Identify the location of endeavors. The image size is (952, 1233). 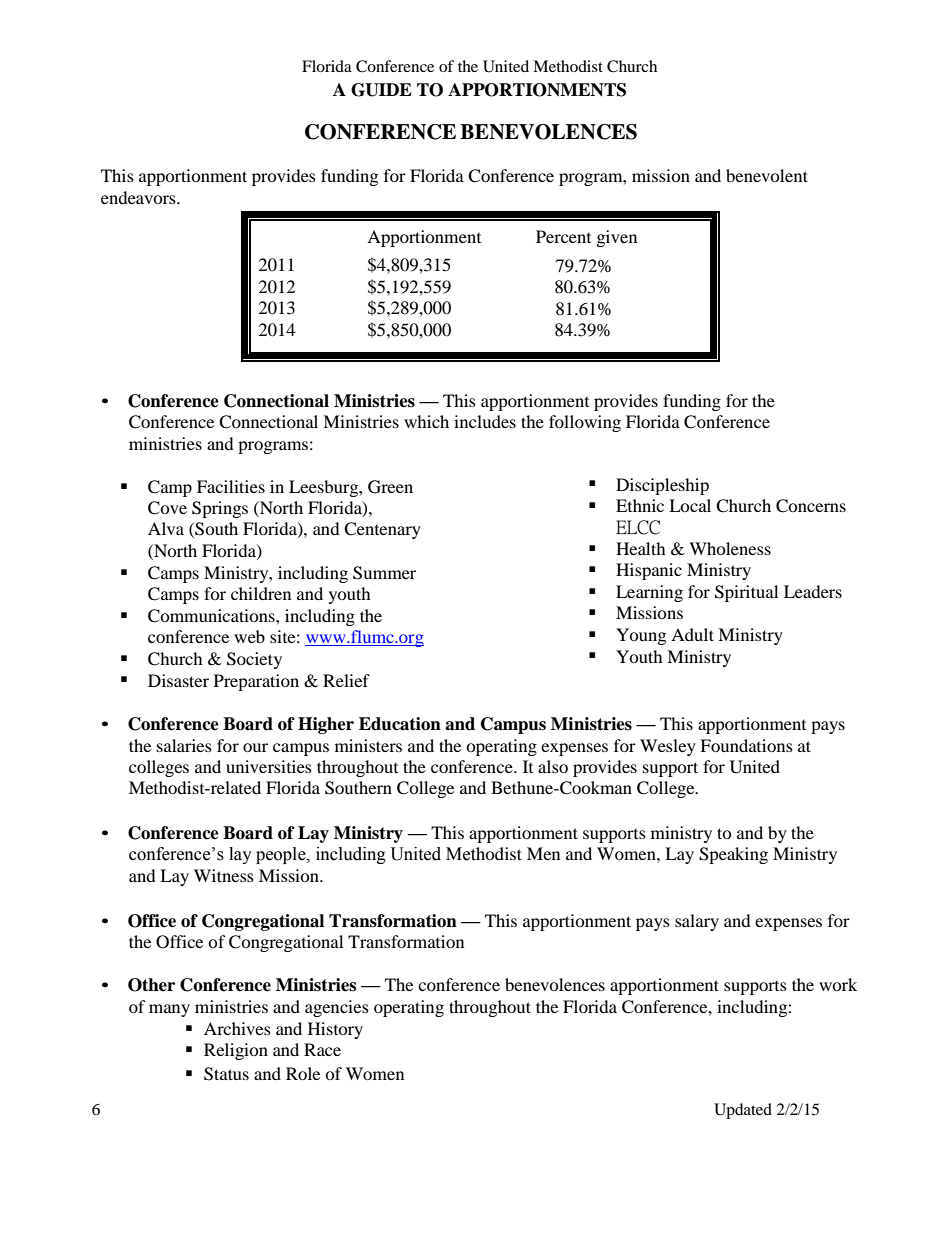
(139, 197).
